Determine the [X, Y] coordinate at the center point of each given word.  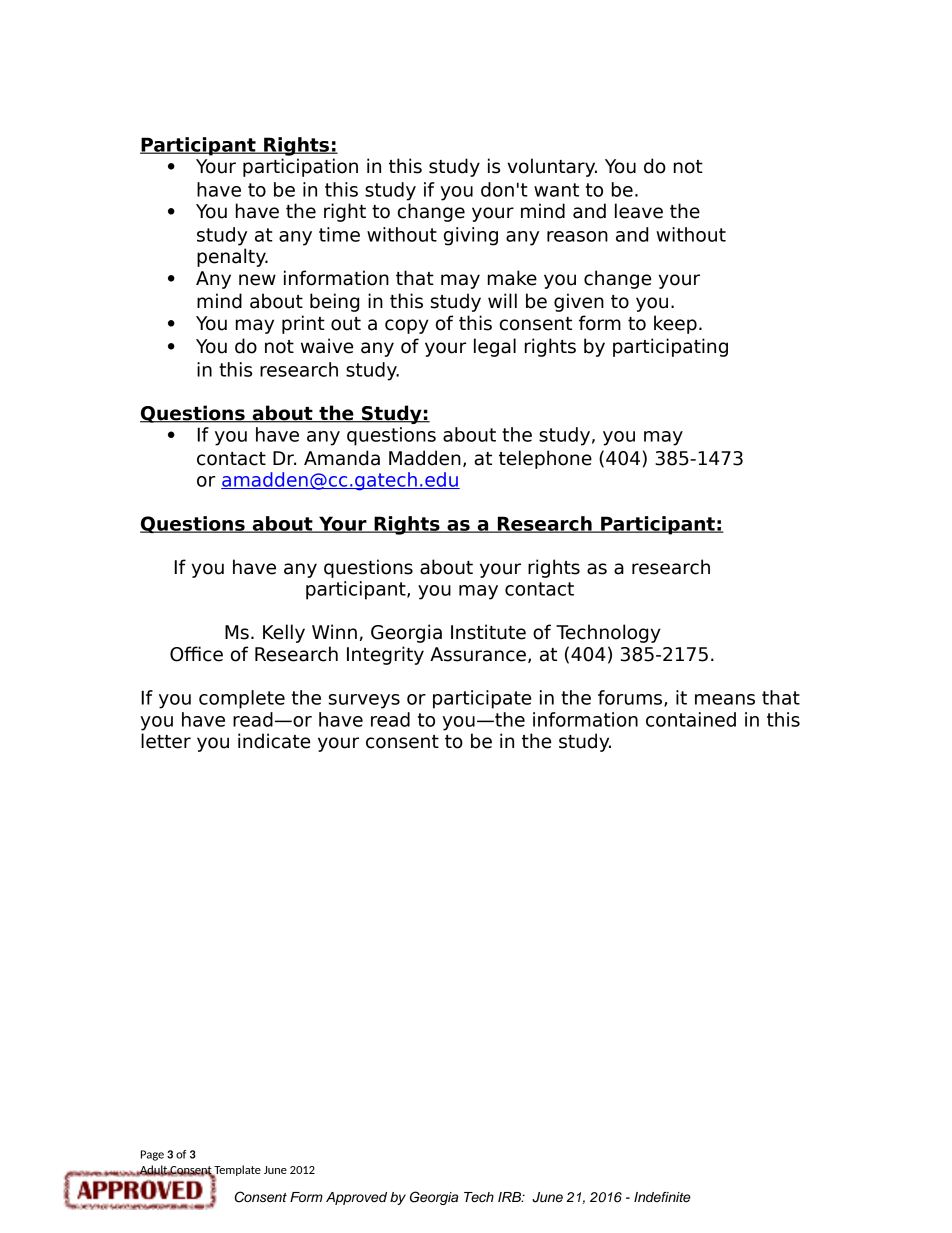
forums [631, 698]
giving [471, 236]
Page [152, 1155]
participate [482, 699]
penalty [232, 257]
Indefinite [662, 1197]
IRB [511, 1197]
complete [242, 699]
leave [639, 211]
